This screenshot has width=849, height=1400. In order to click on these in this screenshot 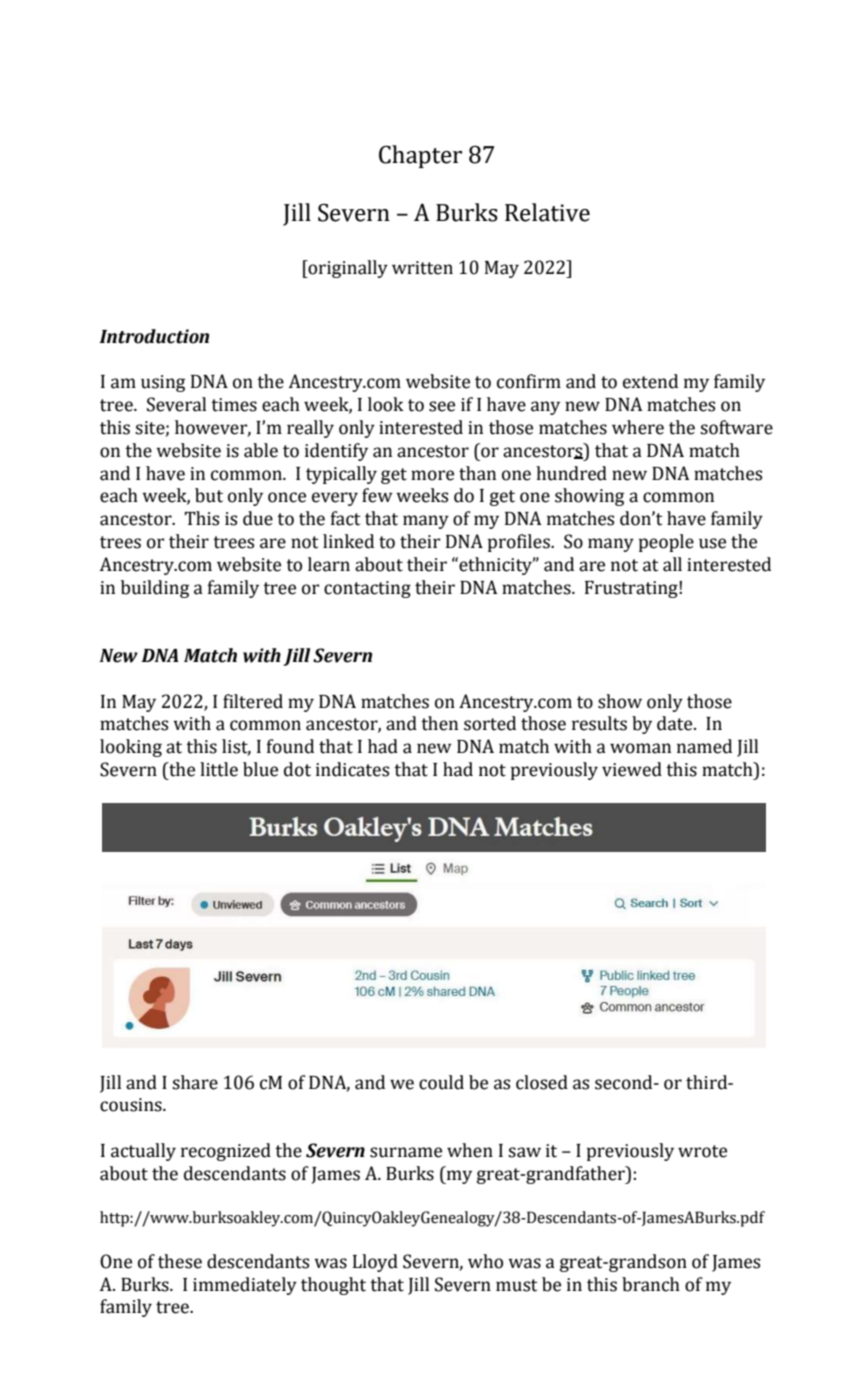, I will do `click(180, 1261)`.
